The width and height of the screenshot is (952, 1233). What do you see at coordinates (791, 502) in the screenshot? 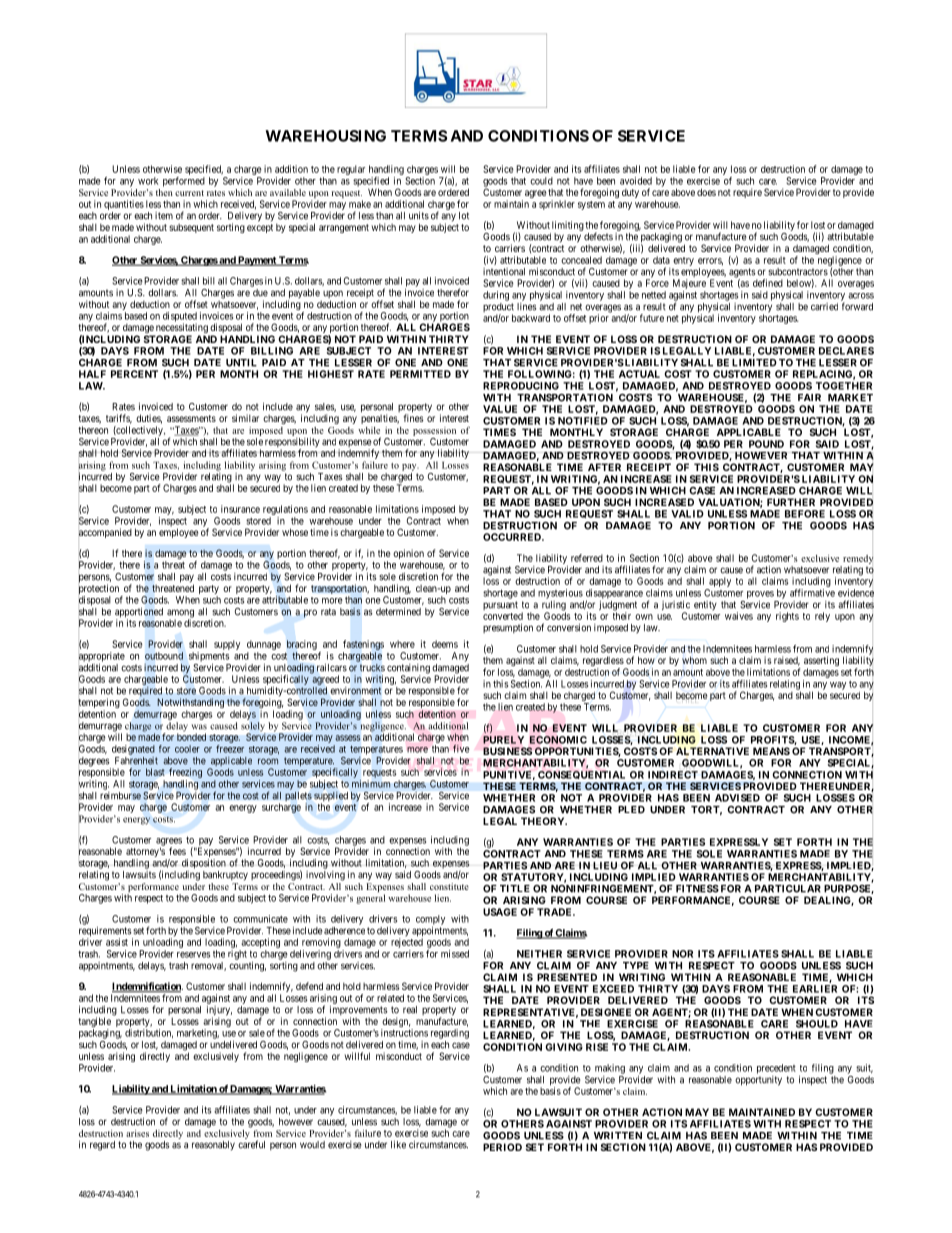
I see `FURTHER` at bounding box center [791, 502].
